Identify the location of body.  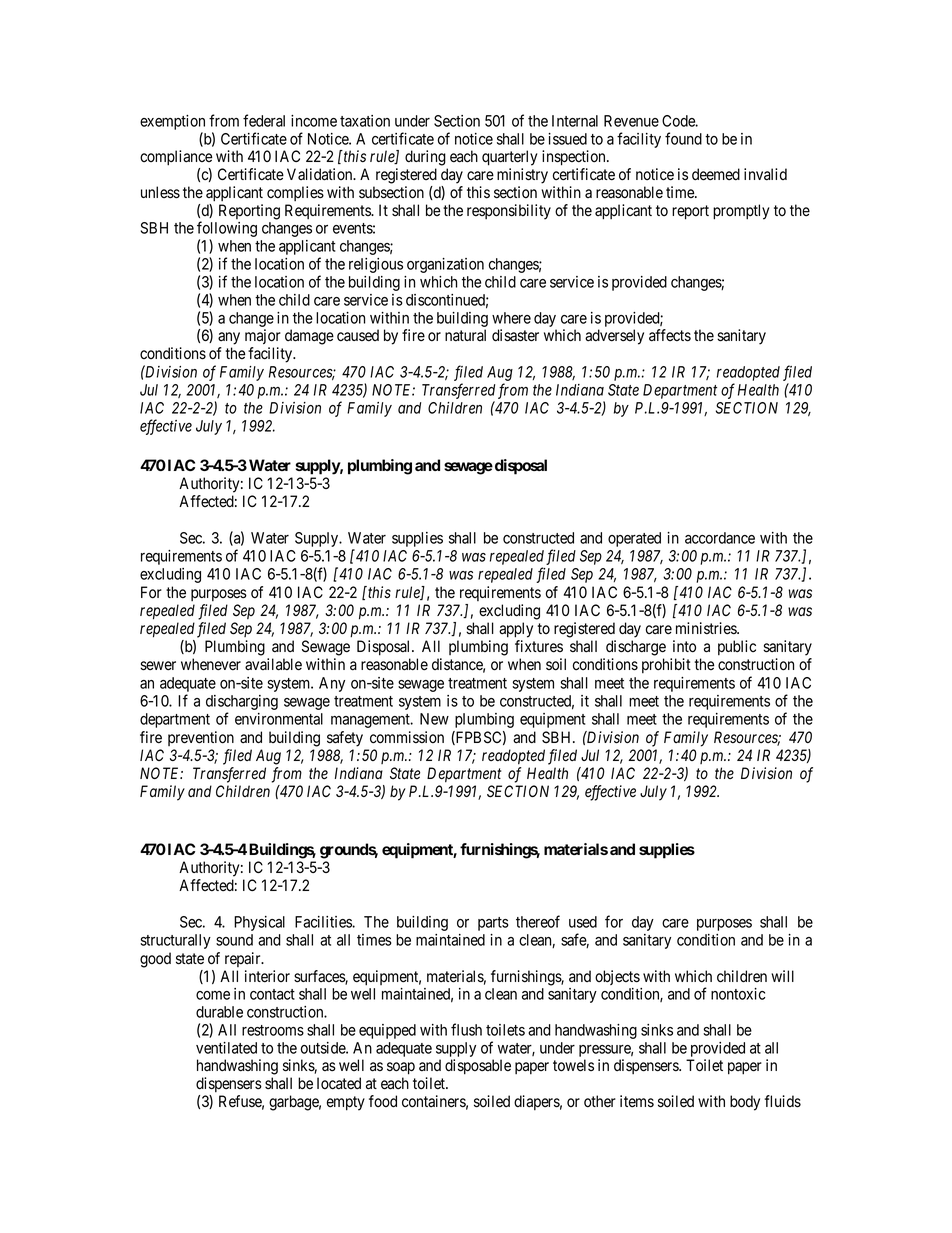
(745, 1103).
